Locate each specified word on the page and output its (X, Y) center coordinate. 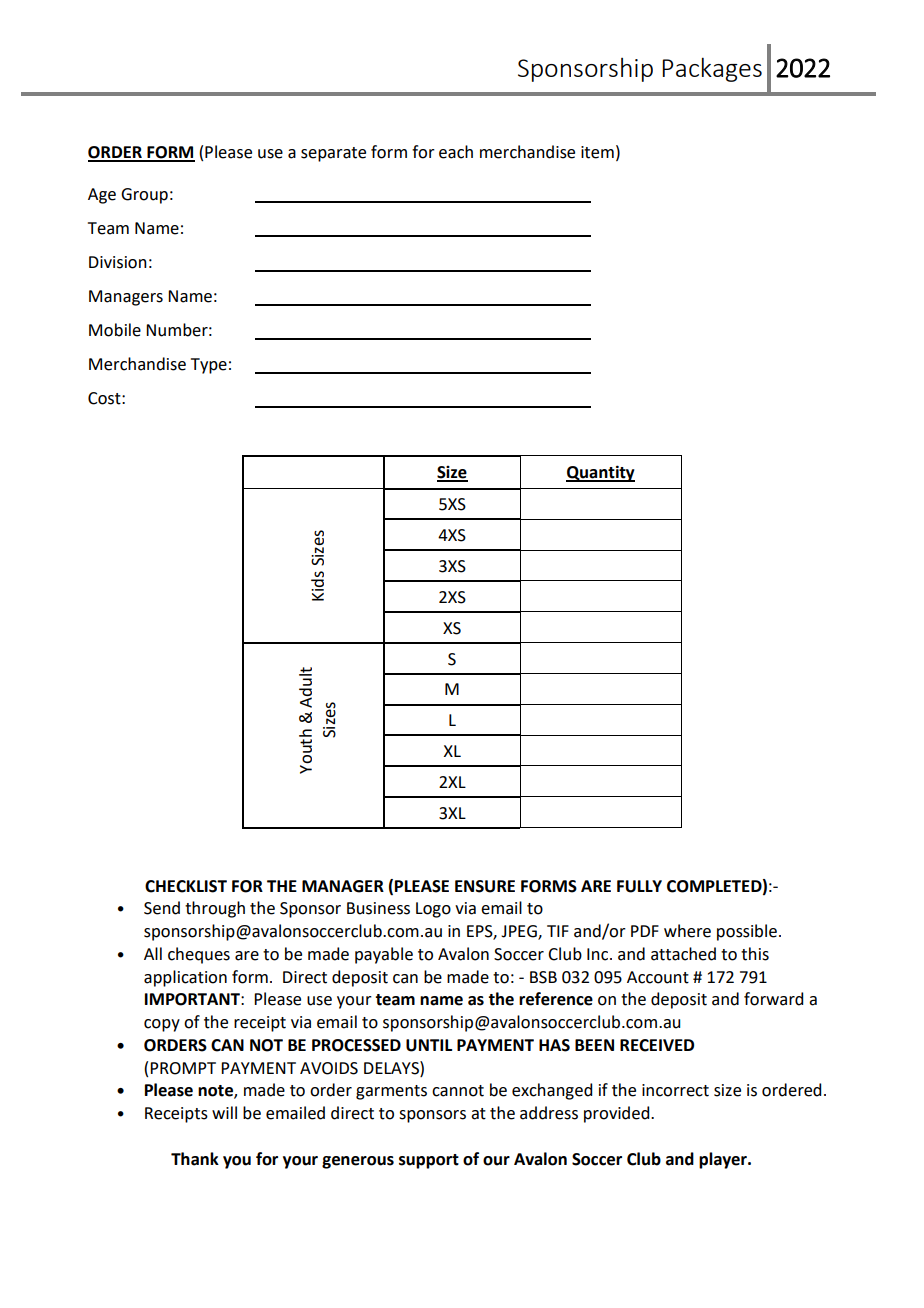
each (456, 152)
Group (144, 196)
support (429, 1161)
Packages (712, 69)
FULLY (639, 886)
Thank (195, 1159)
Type (209, 366)
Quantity (600, 473)
